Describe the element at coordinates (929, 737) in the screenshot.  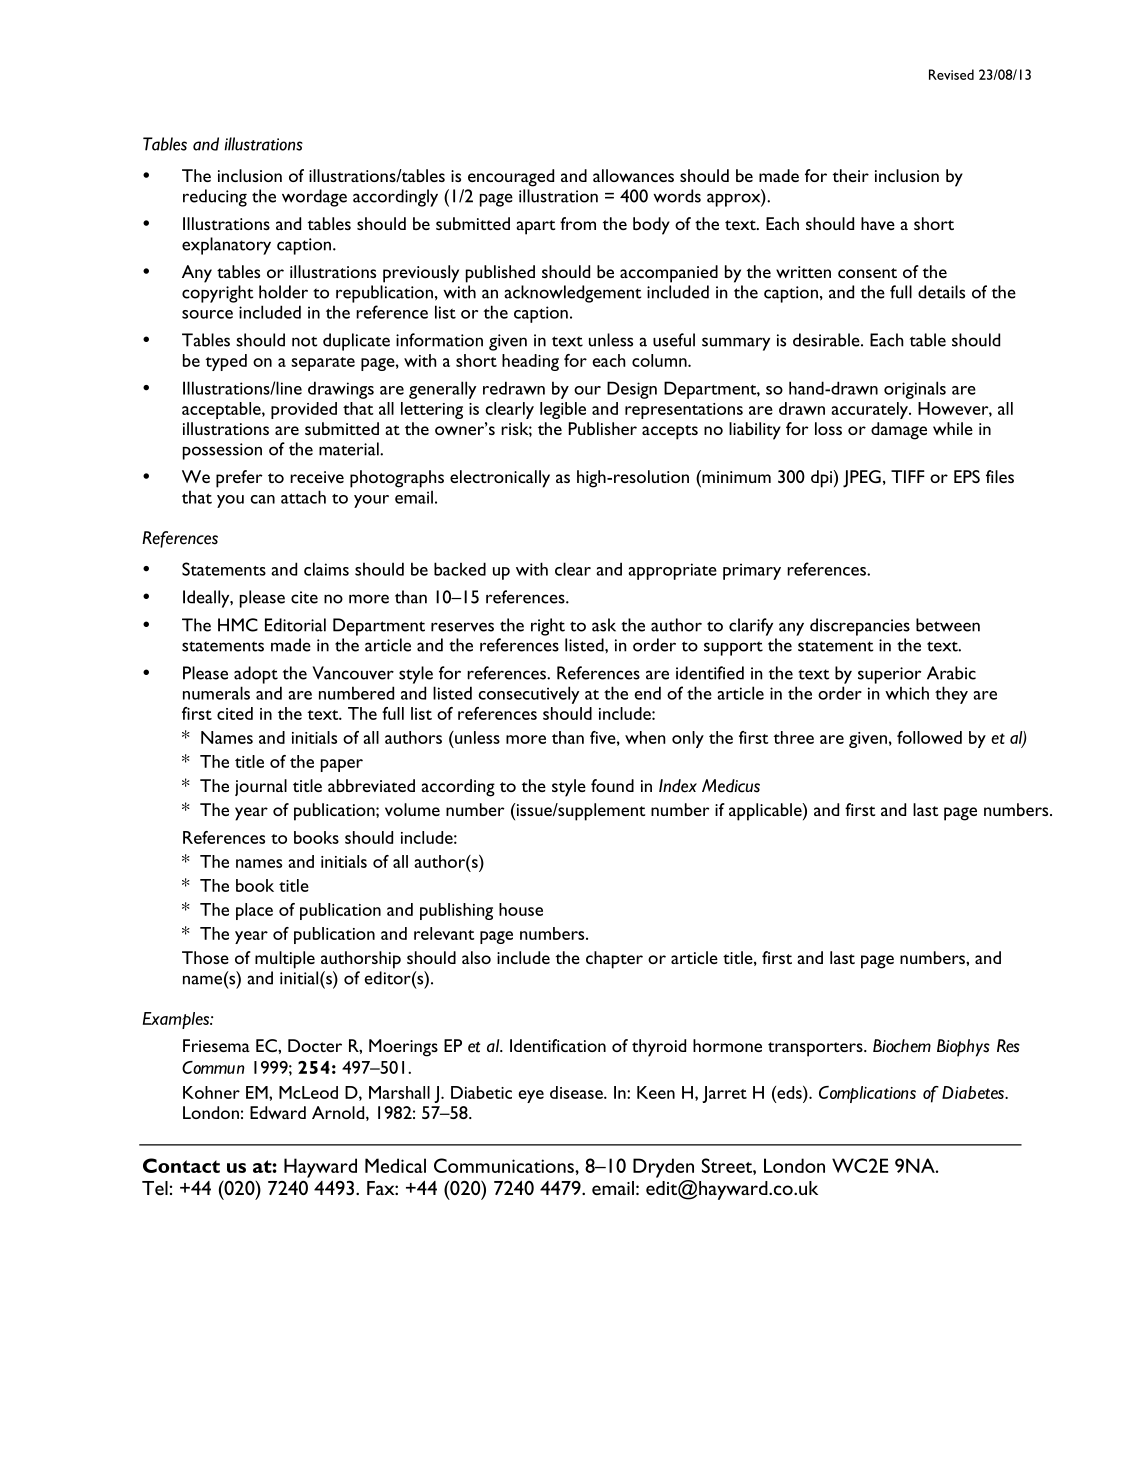
I see `followed` at that location.
